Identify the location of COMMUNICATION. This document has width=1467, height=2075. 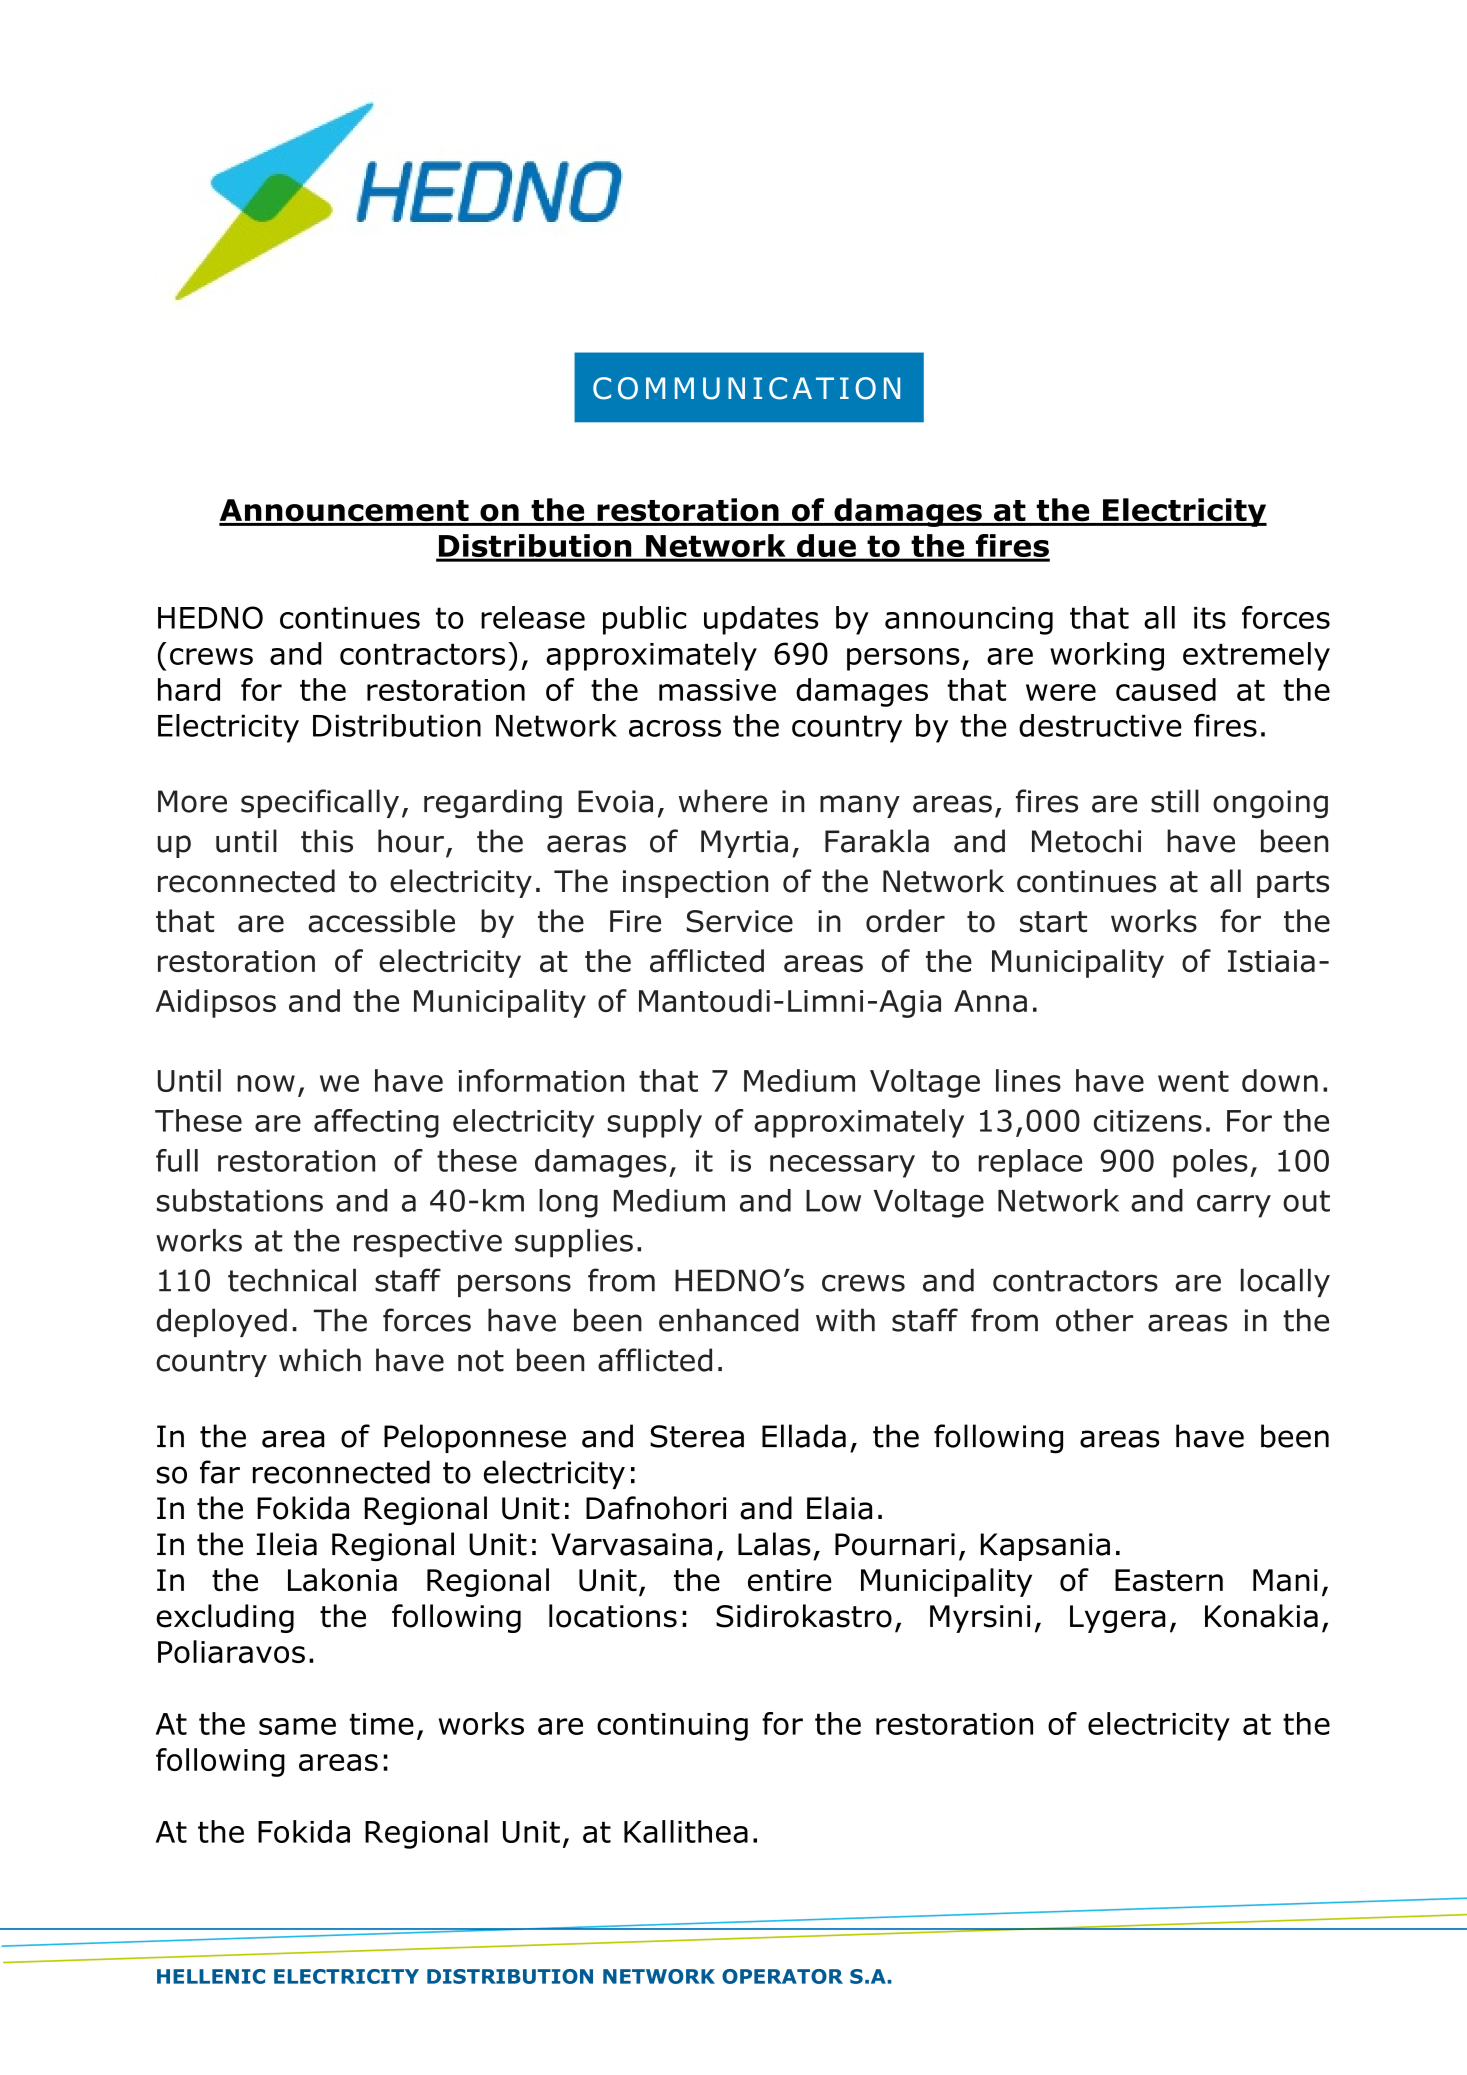
(746, 388).
